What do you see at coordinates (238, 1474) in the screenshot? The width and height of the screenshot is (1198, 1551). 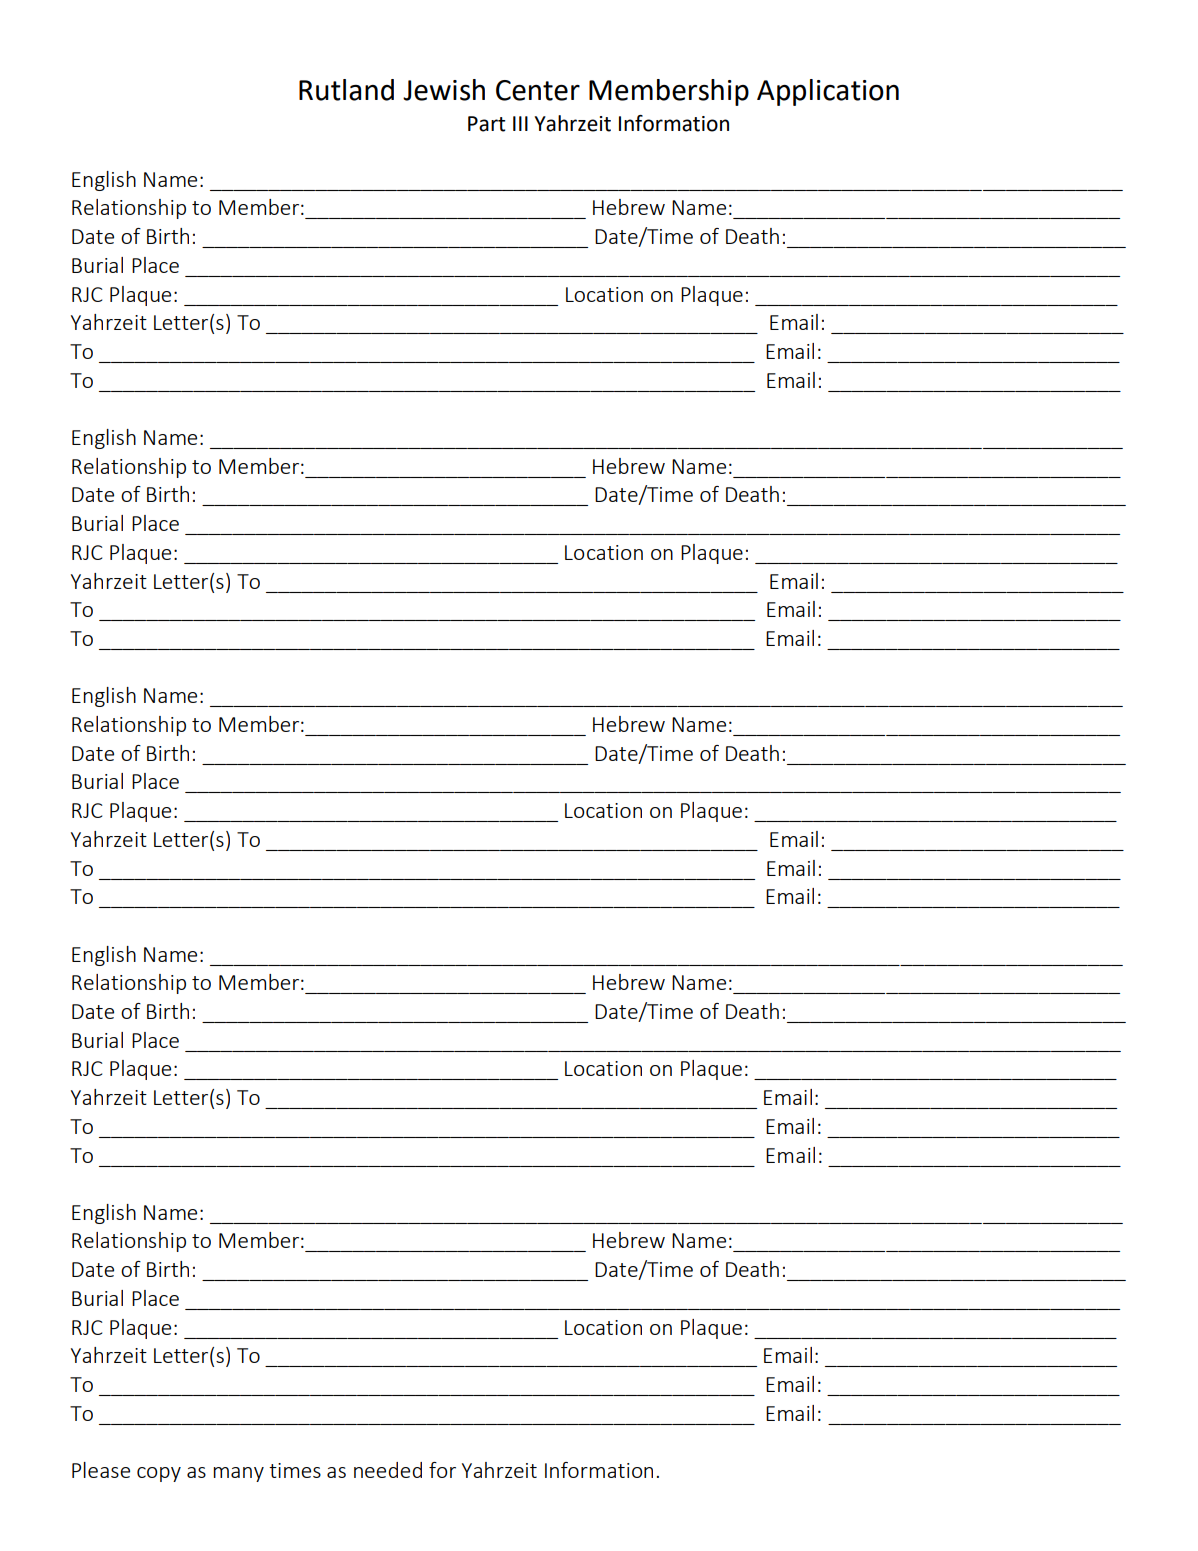 I see `many` at bounding box center [238, 1474].
